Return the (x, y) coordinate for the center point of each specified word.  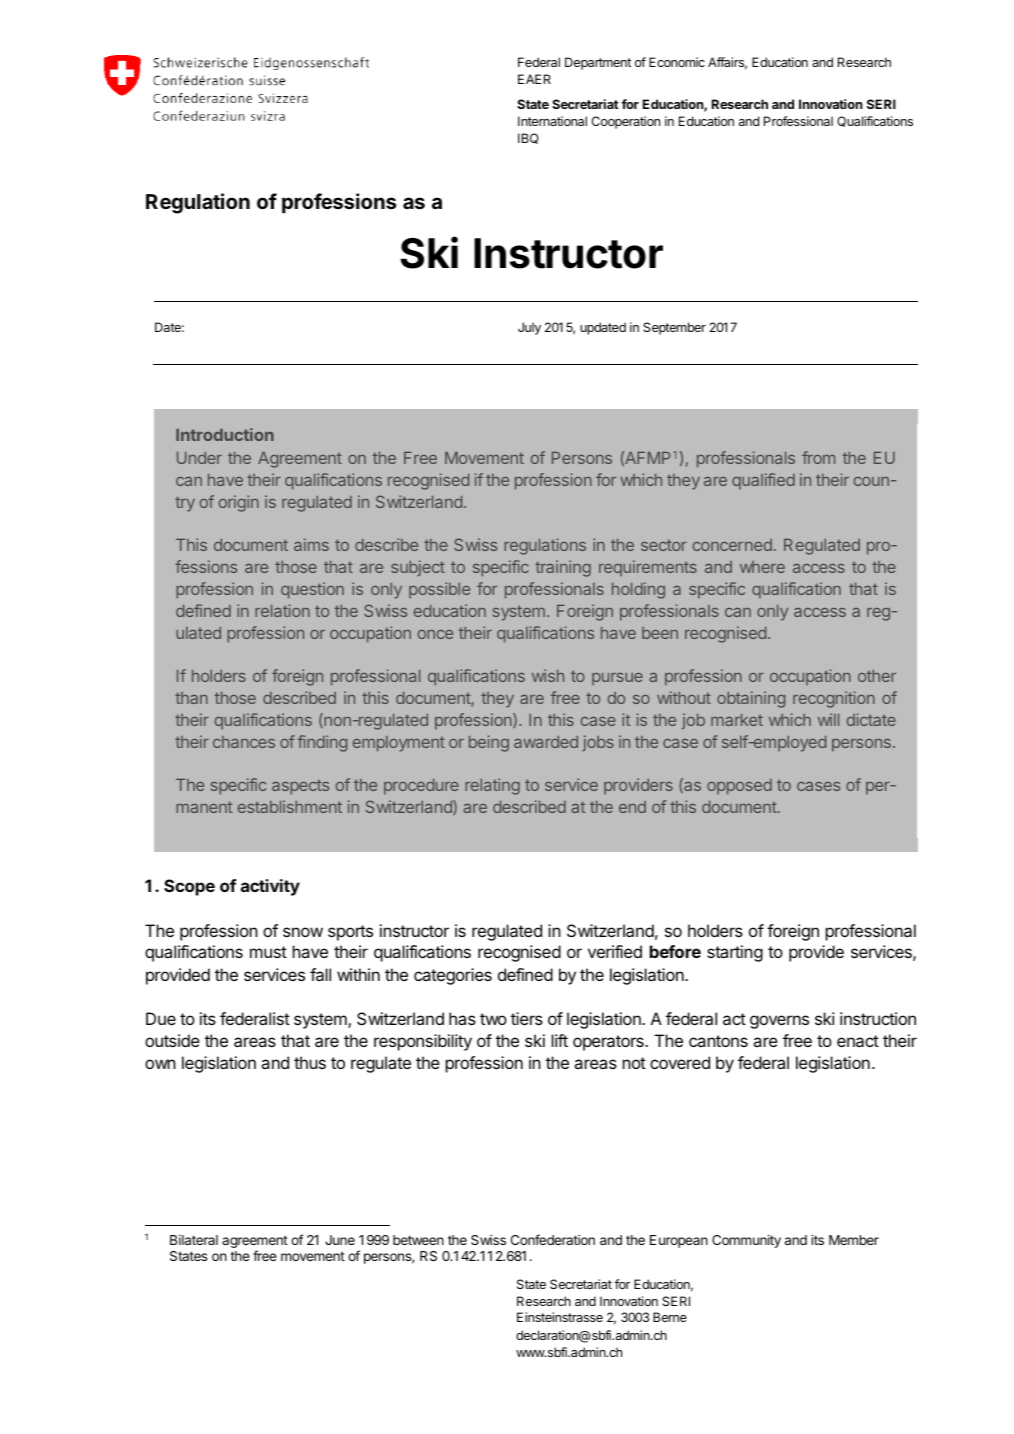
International (552, 121)
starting (735, 953)
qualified (763, 481)
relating (492, 786)
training (563, 568)
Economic (677, 62)
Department (598, 63)
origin (239, 503)
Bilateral (194, 1240)
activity (270, 887)
